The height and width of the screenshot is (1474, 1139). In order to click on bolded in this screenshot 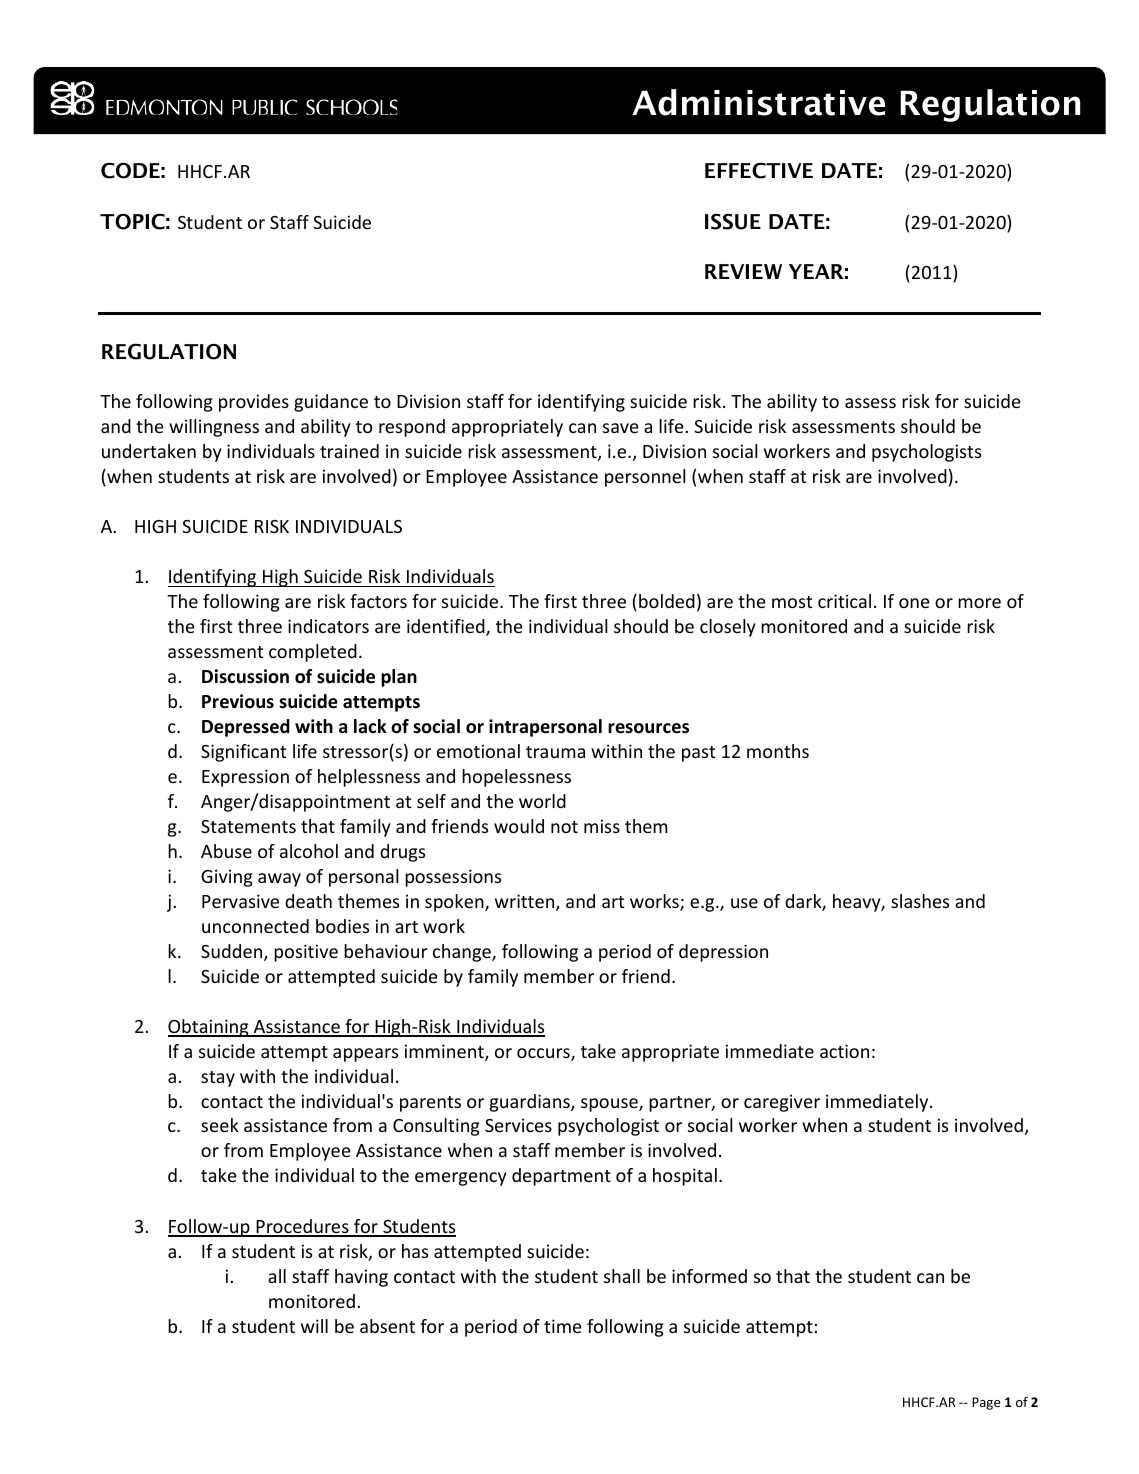, I will do `click(667, 601)`.
